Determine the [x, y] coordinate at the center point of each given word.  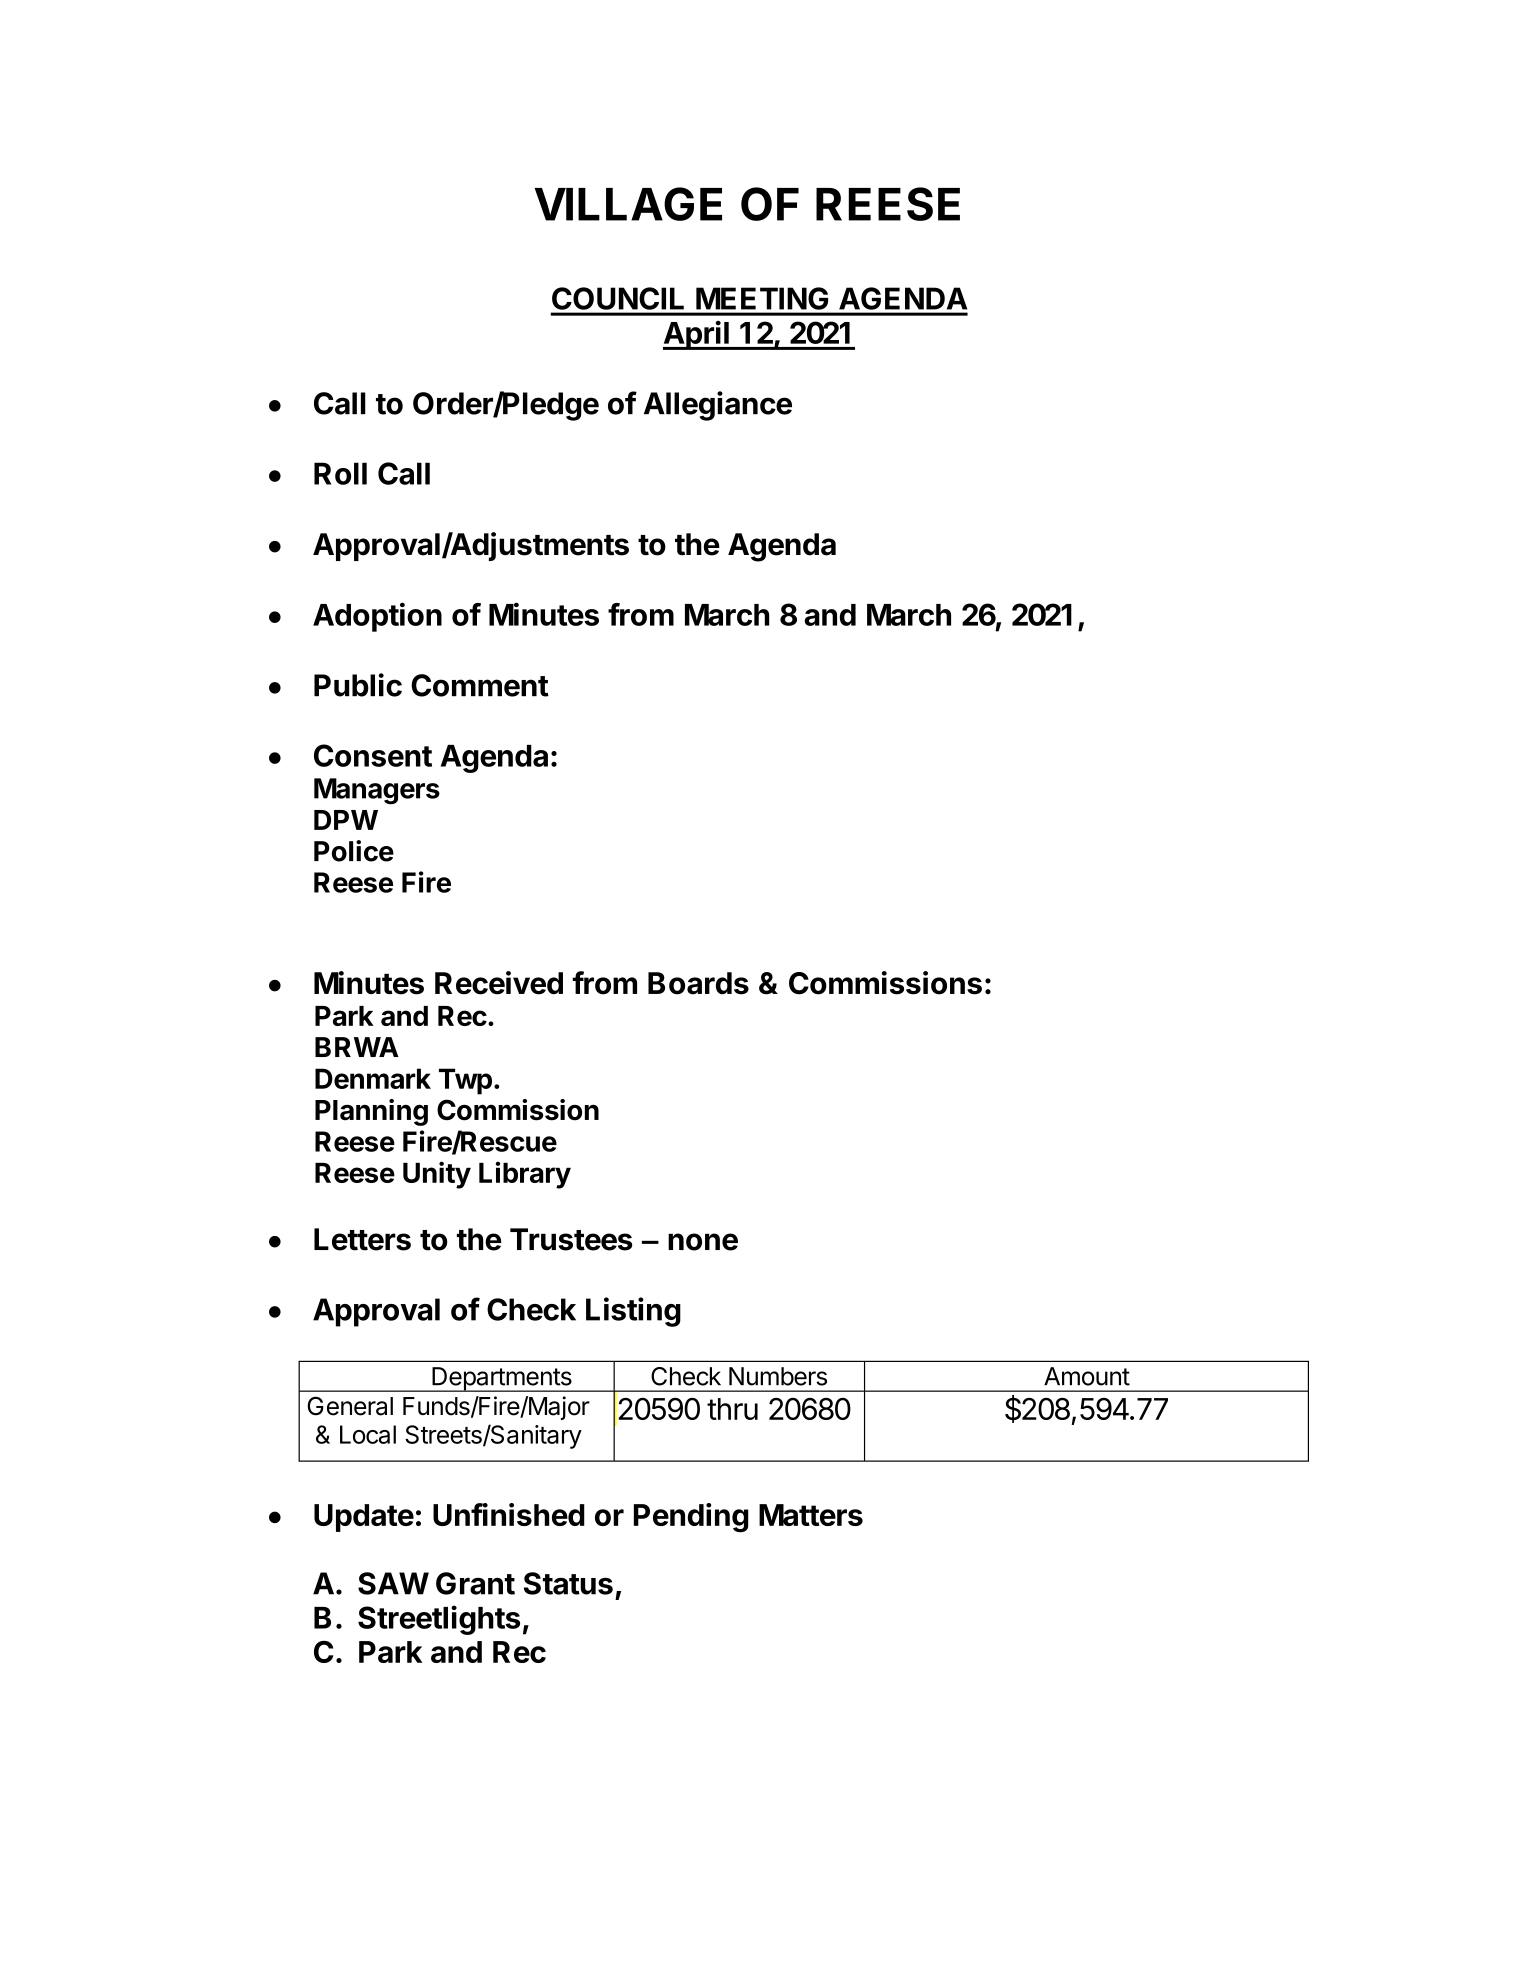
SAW [393, 1583]
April [697, 335]
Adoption [377, 617]
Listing [633, 1312]
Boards [698, 983]
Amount [1087, 1376]
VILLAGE [628, 204]
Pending [691, 1518]
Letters [362, 1239]
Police [354, 851]
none [703, 1242]
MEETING [762, 298]
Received [499, 983]
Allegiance [718, 406]
